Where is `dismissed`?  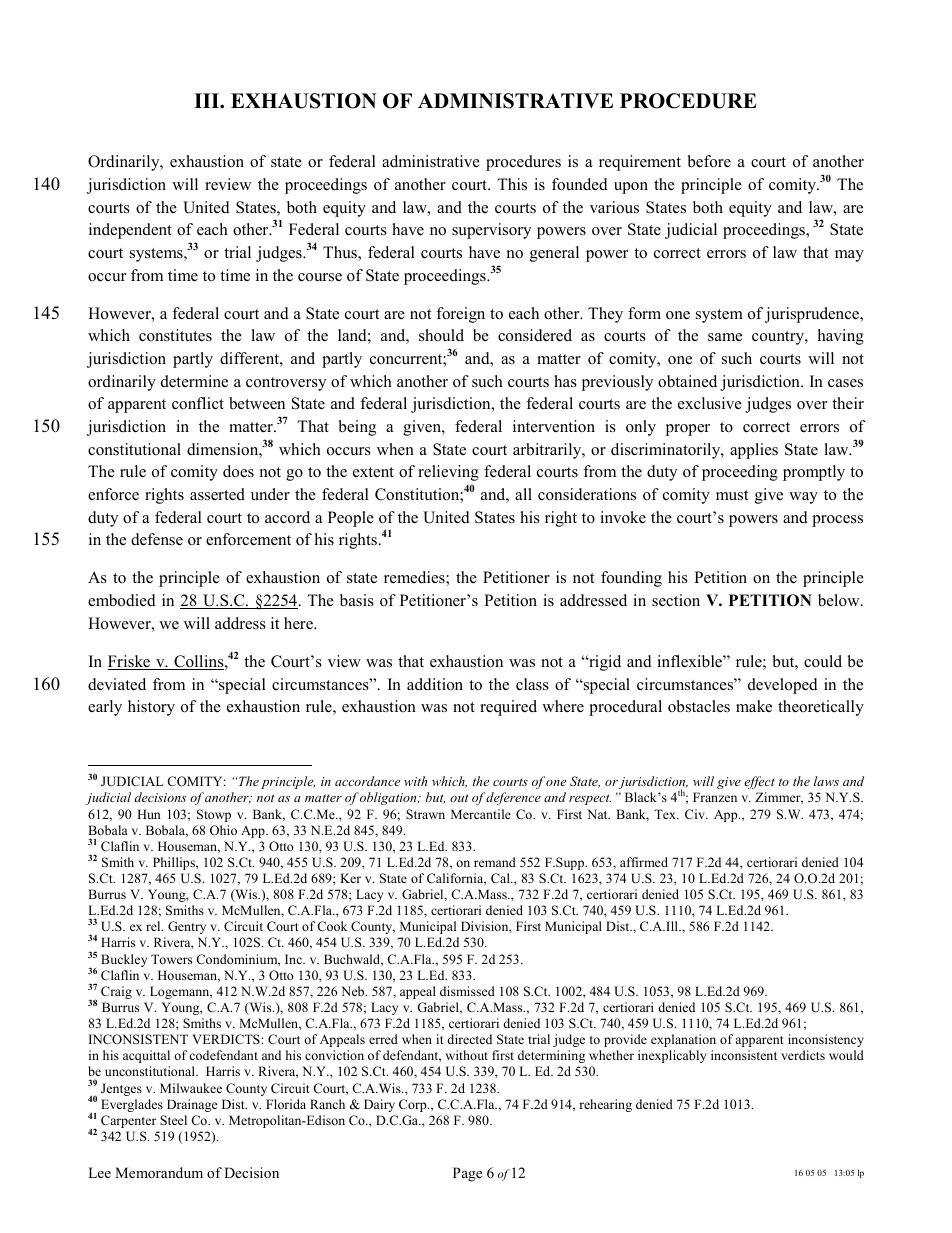
dismissed is located at coordinates (467, 991).
